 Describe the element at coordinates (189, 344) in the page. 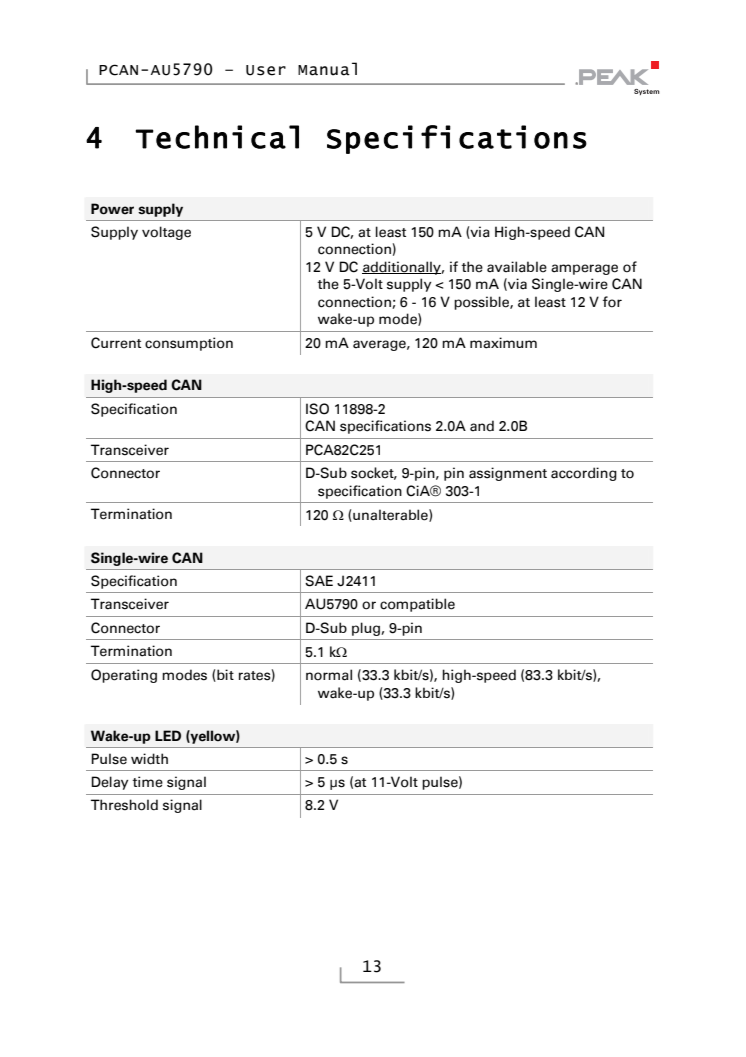

I see `consumption` at that location.
